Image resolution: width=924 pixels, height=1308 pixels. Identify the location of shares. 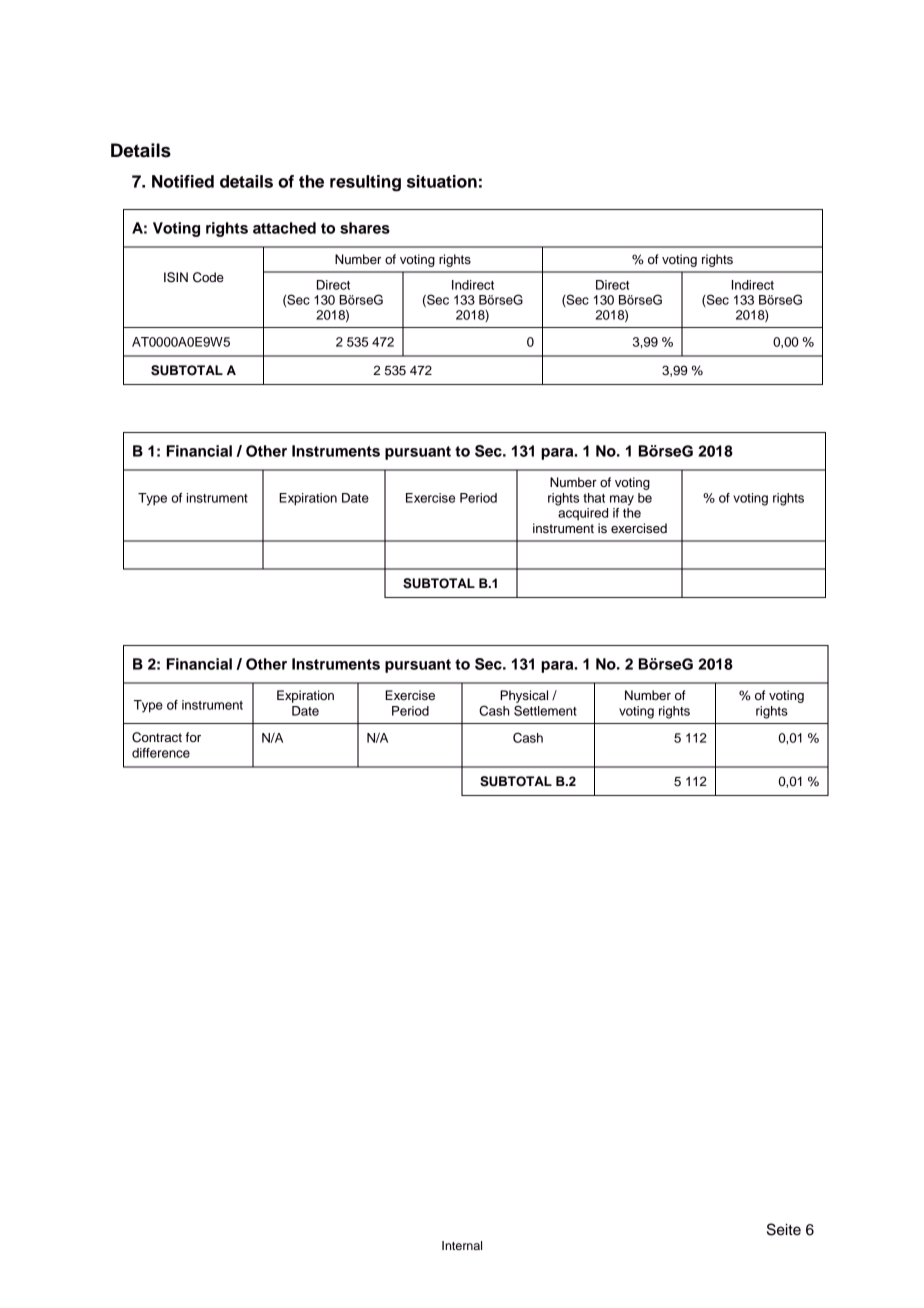
(365, 228).
